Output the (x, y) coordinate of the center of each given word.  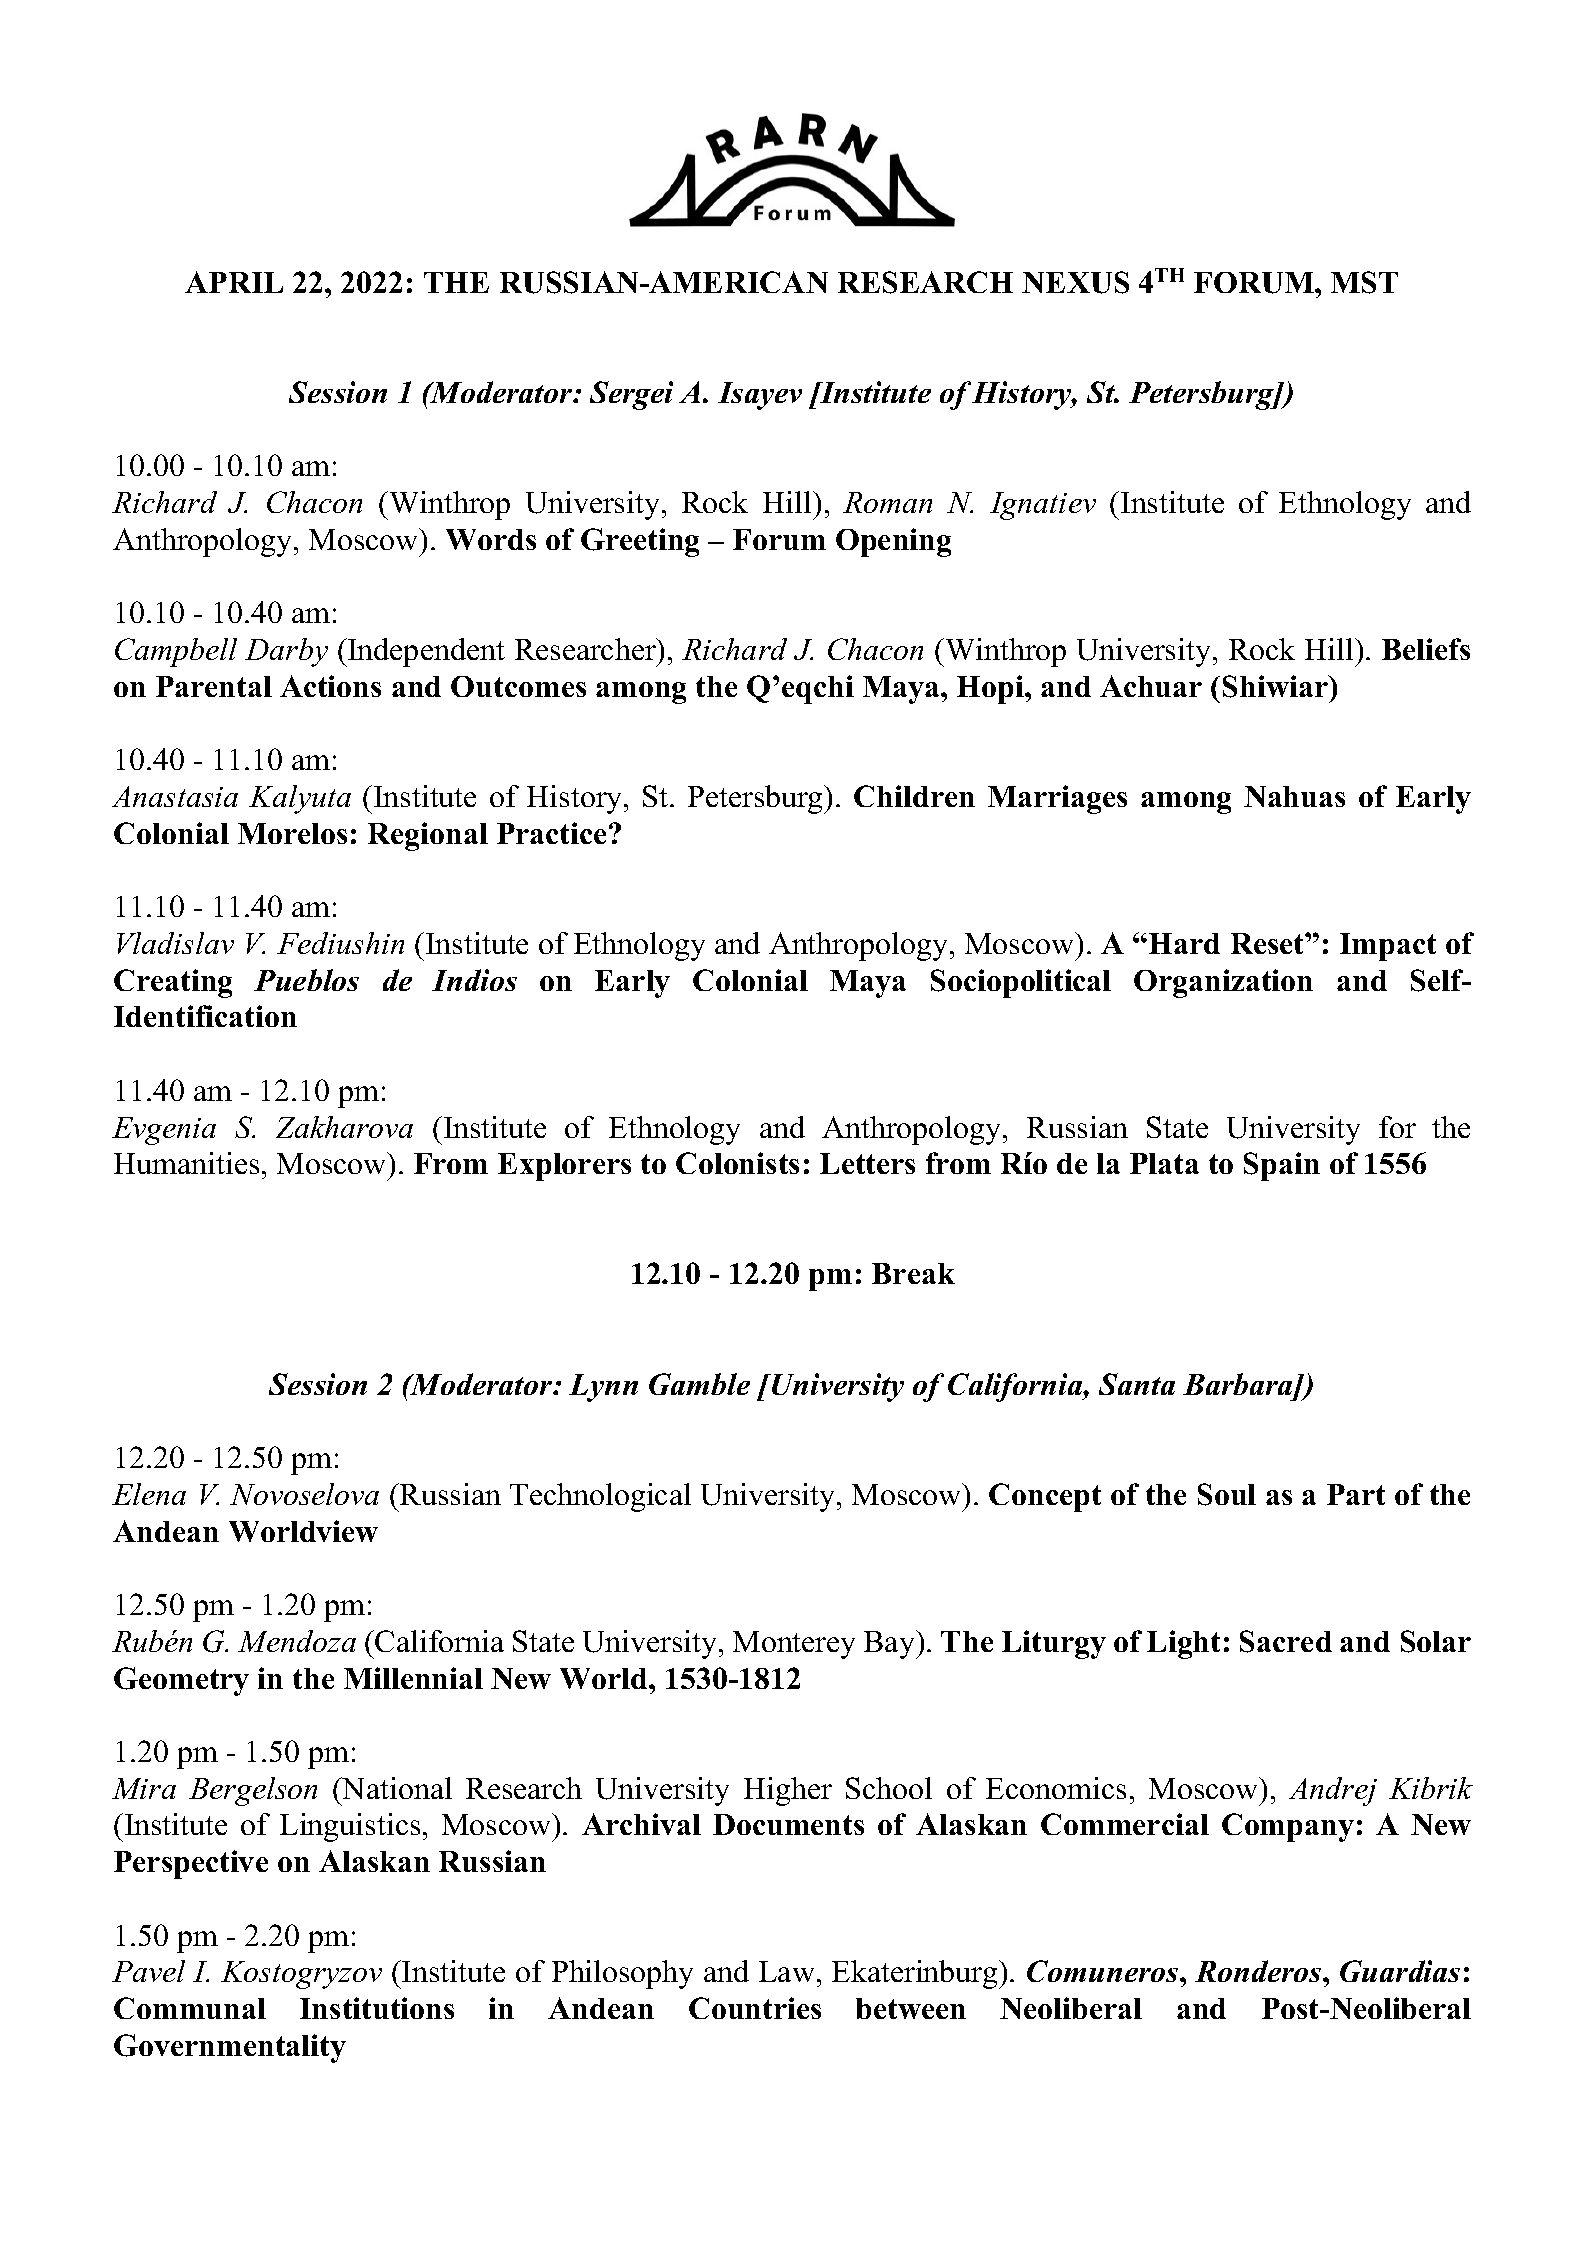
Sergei (631, 395)
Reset (1268, 943)
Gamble (699, 1384)
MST (1364, 282)
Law (786, 1971)
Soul (1227, 1494)
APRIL (234, 282)
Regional (428, 836)
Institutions (377, 2008)
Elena (149, 1494)
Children (914, 796)
